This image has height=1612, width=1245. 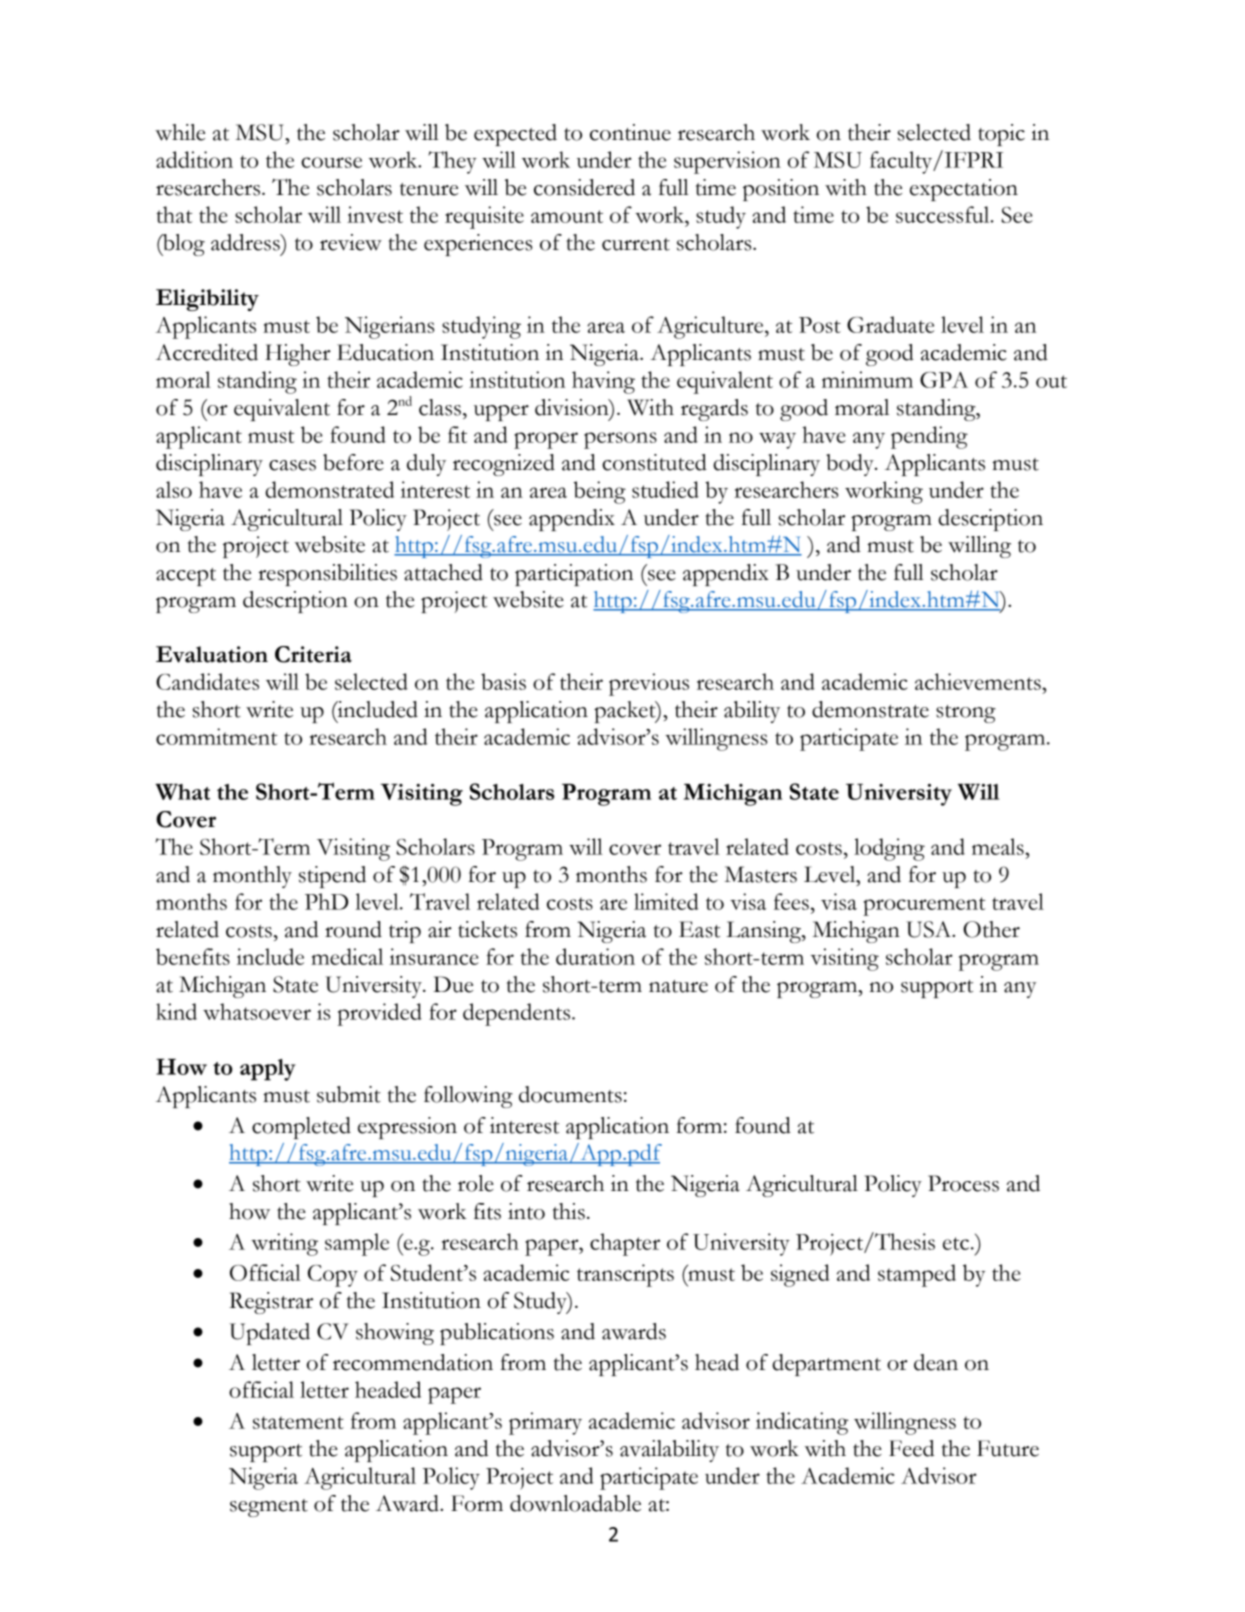 I want to click on responsibilities, so click(x=327, y=575).
